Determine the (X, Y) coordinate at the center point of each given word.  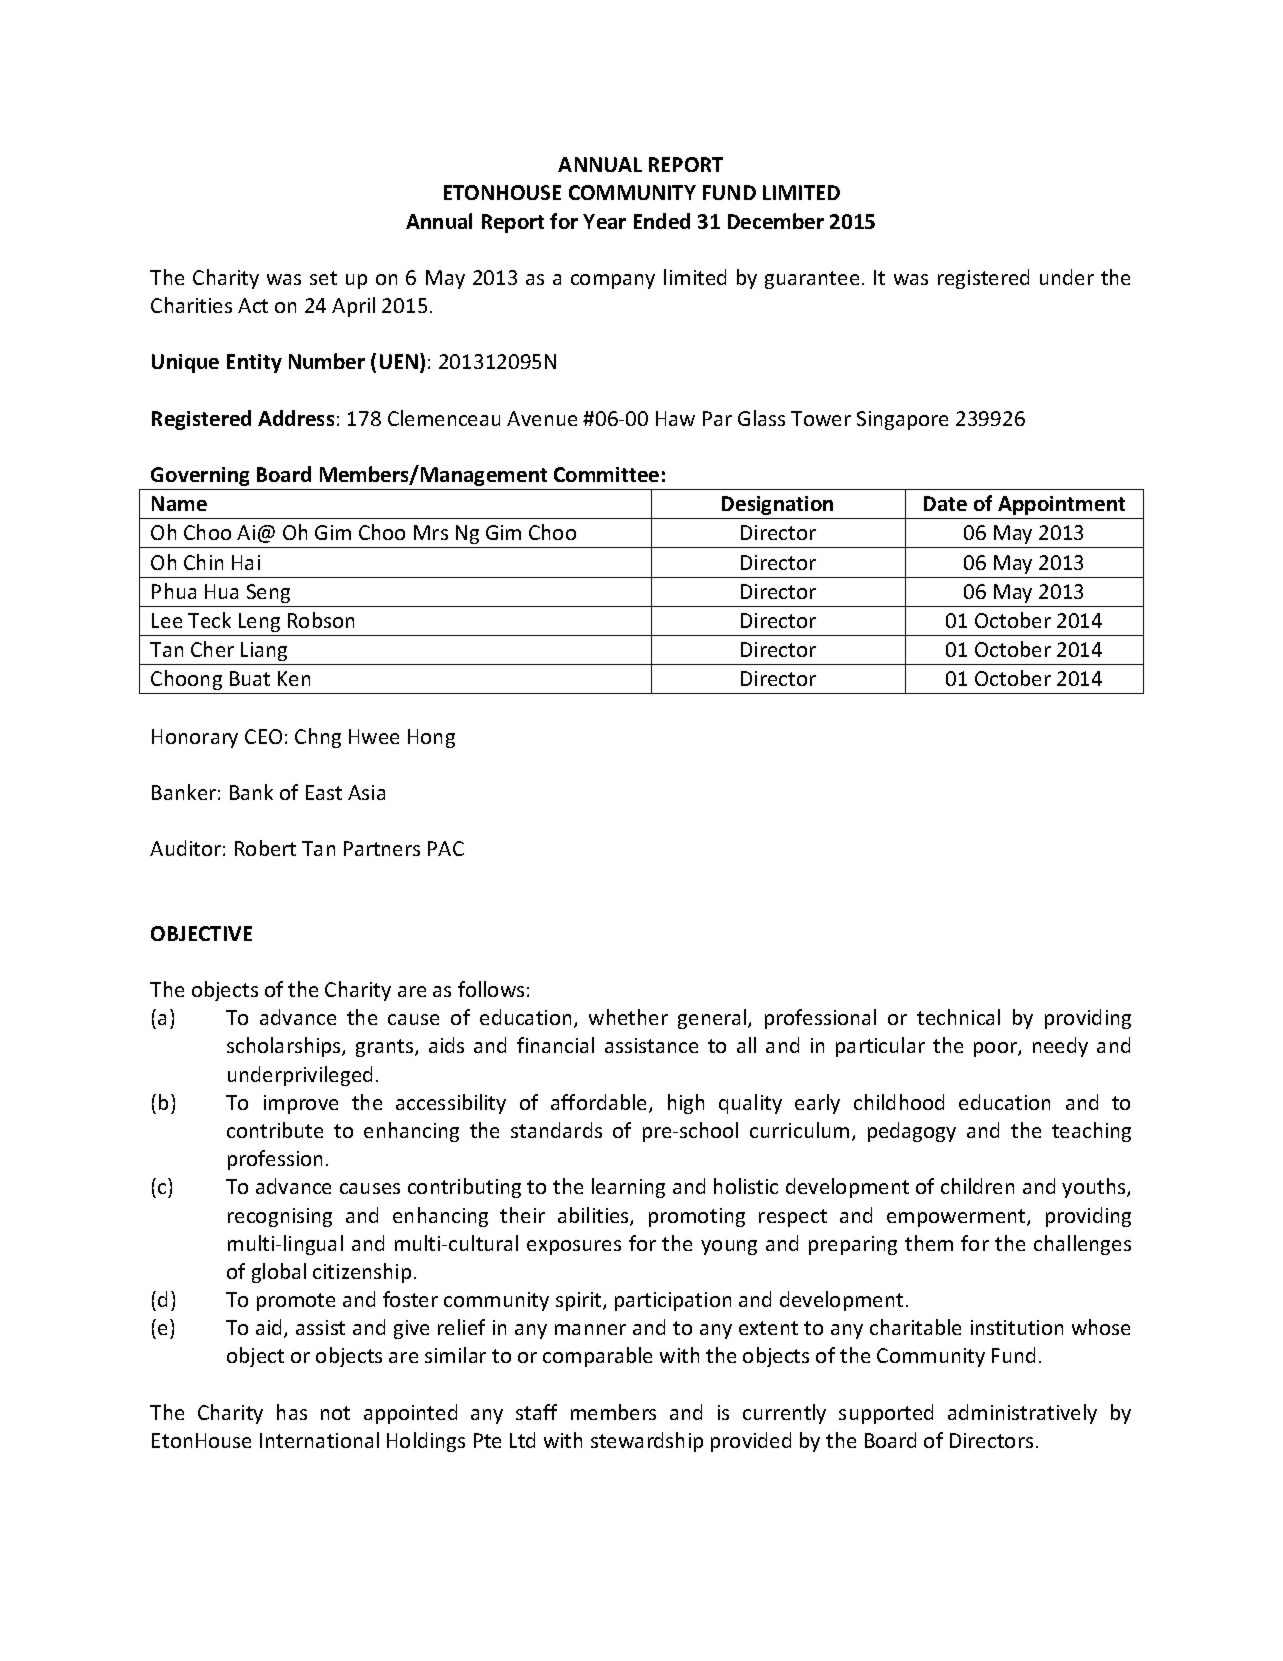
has (292, 1412)
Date (945, 503)
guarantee (812, 280)
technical (958, 1017)
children (977, 1186)
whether (628, 1017)
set (323, 278)
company (613, 281)
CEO (263, 736)
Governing (200, 476)
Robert (265, 848)
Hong (431, 738)
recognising (280, 1217)
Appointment (1061, 505)
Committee (606, 474)
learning (628, 1188)
